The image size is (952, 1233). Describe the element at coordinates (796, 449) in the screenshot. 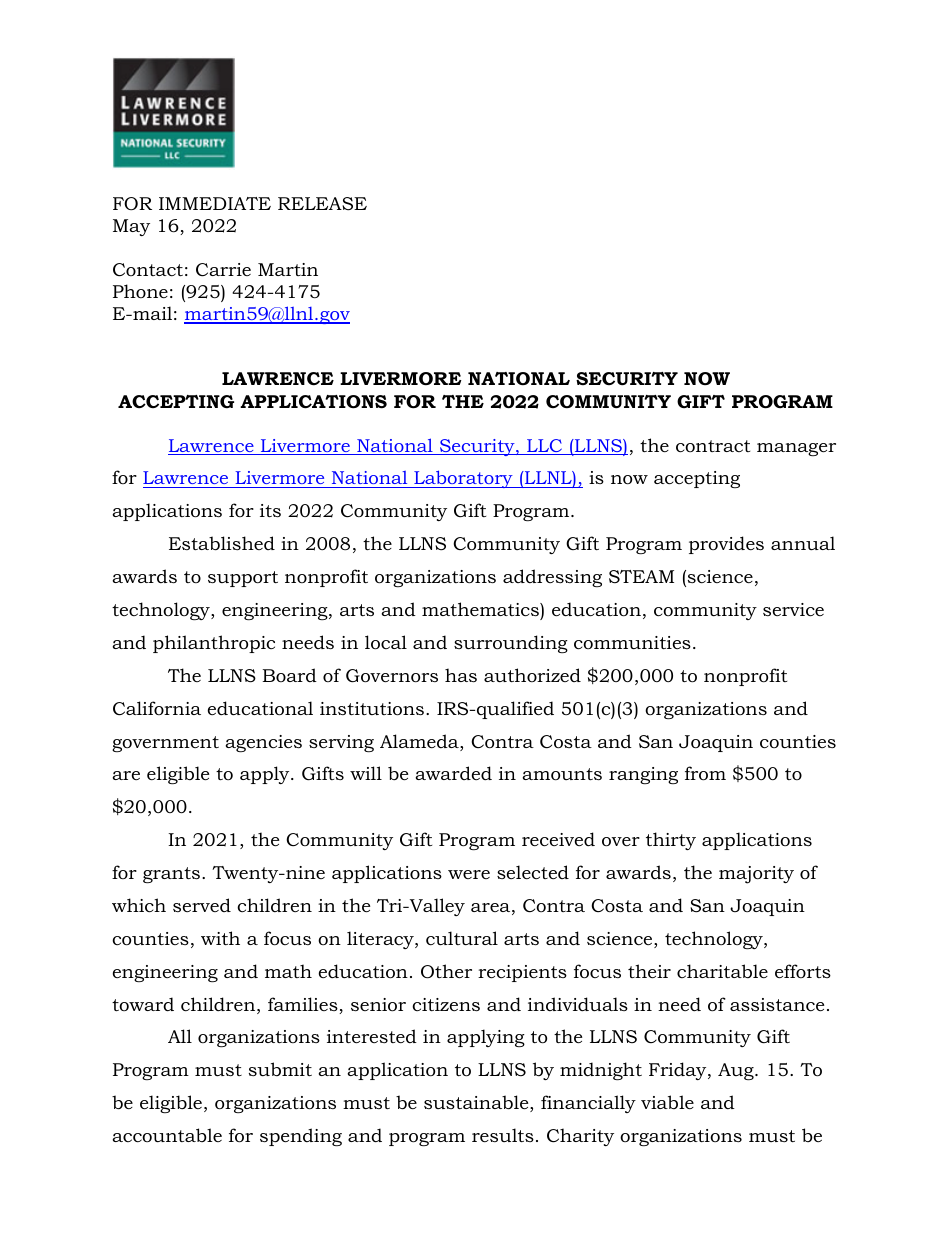

I see `manager` at that location.
